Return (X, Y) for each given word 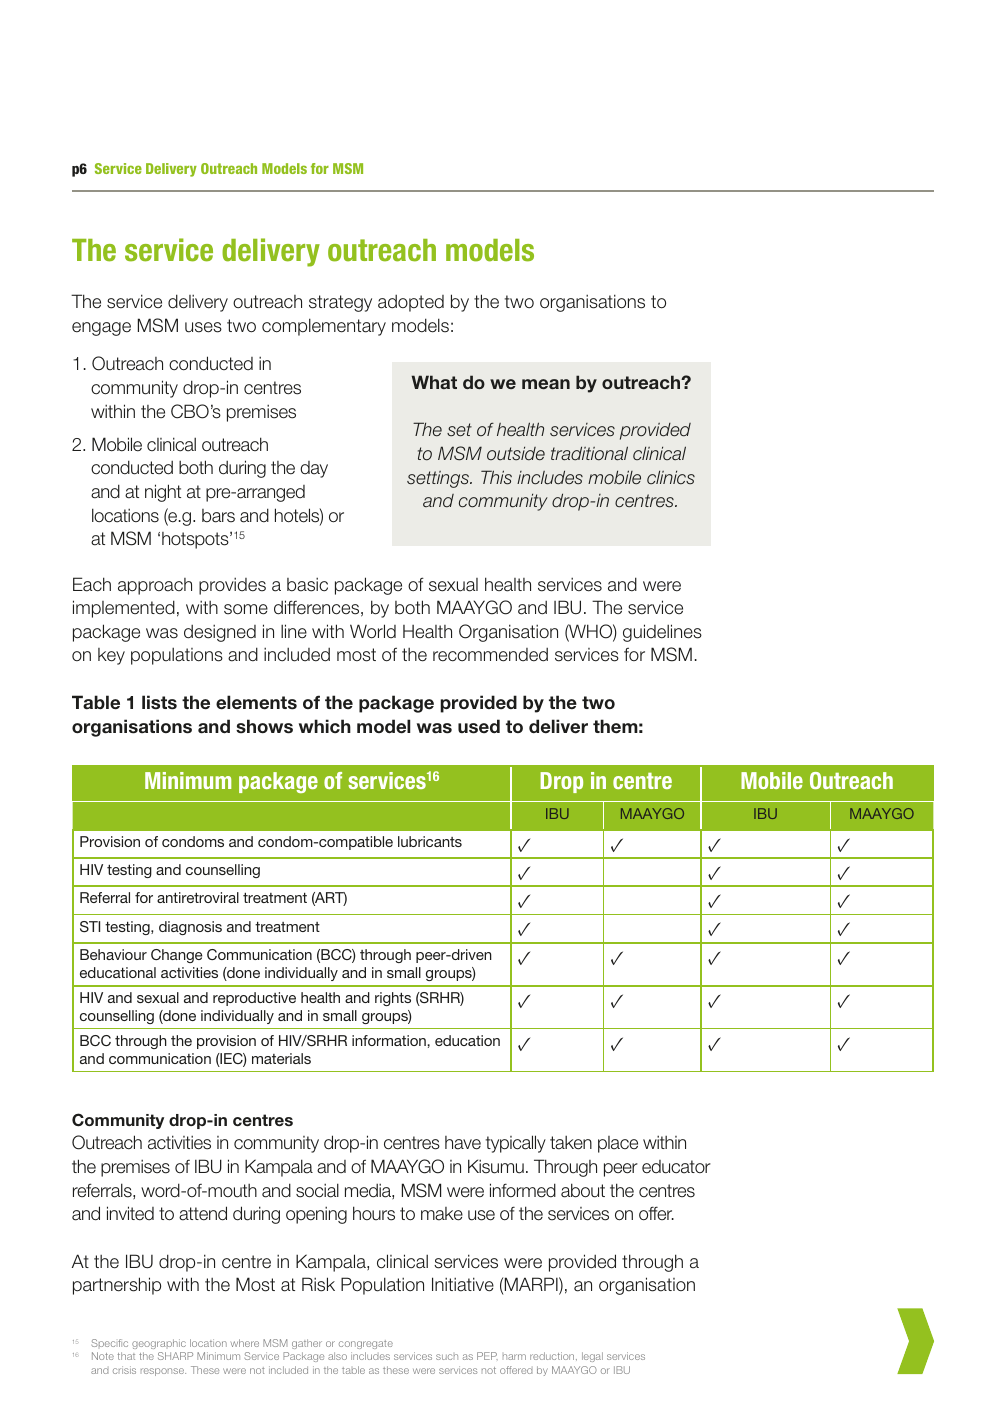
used (479, 726)
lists (159, 702)
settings (439, 479)
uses (203, 327)
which (325, 726)
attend (203, 1213)
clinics (671, 478)
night (163, 493)
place (618, 1144)
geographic (159, 1344)
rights (393, 999)
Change (176, 956)
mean (546, 384)
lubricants (430, 841)
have (463, 1143)
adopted (411, 303)
